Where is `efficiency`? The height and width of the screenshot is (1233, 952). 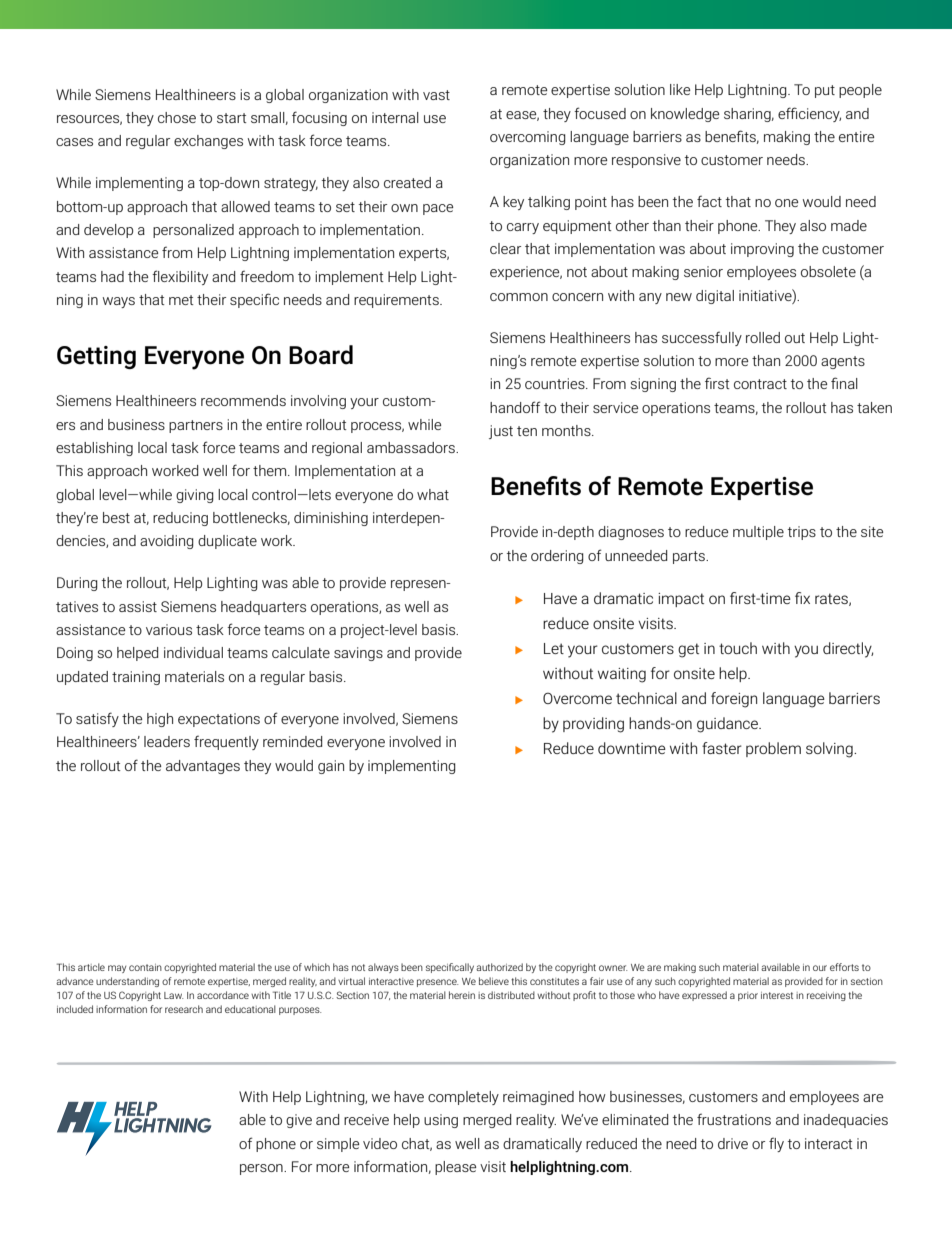 efficiency is located at coordinates (809, 114).
